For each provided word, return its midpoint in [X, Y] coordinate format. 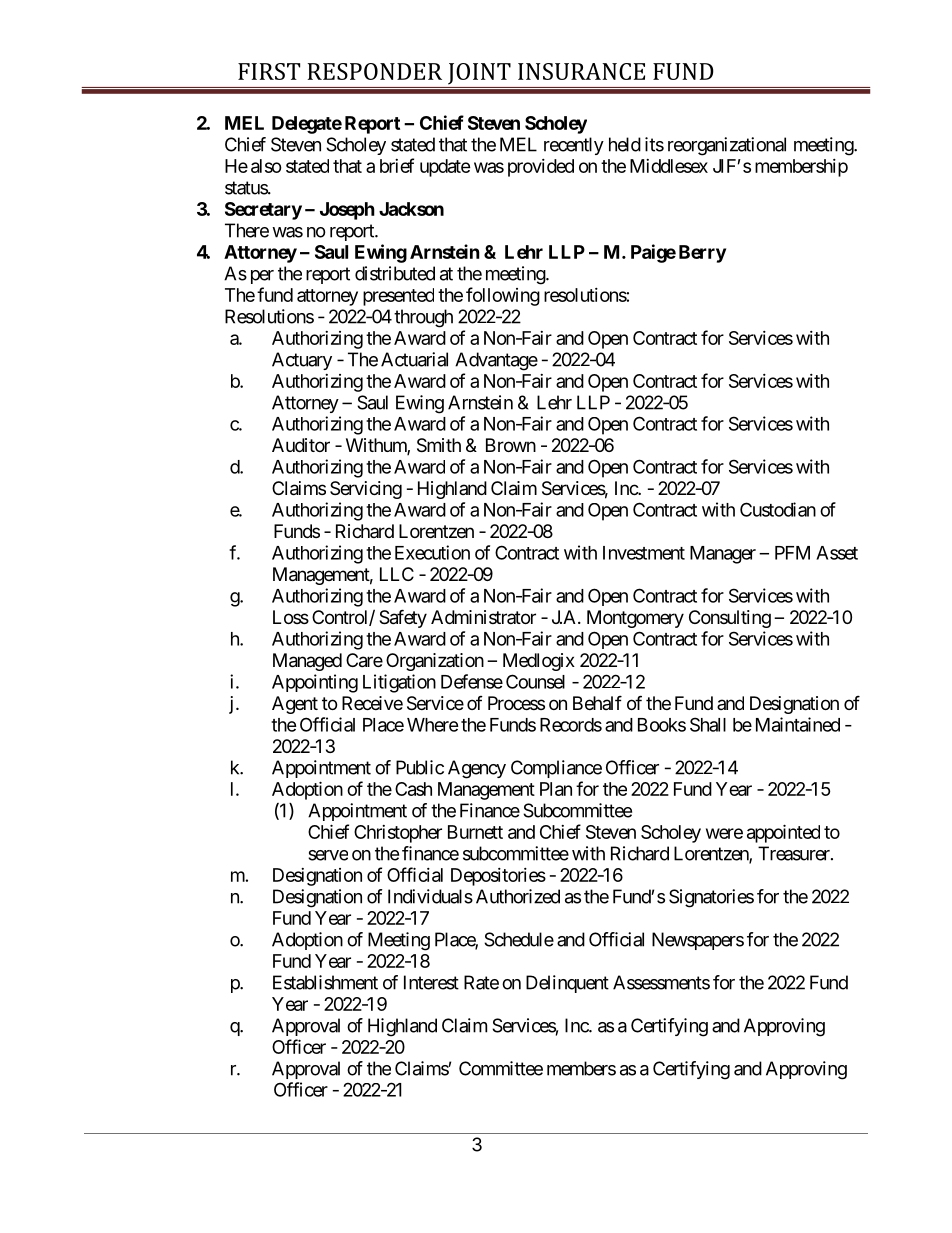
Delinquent [567, 984]
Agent [295, 705]
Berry [702, 254]
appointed [783, 833]
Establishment [325, 982]
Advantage [496, 361]
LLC [397, 574]
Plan [556, 789]
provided [541, 168]
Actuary [302, 361]
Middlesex [669, 166]
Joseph [347, 211]
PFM [792, 553]
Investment [644, 553]
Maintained [798, 724]
